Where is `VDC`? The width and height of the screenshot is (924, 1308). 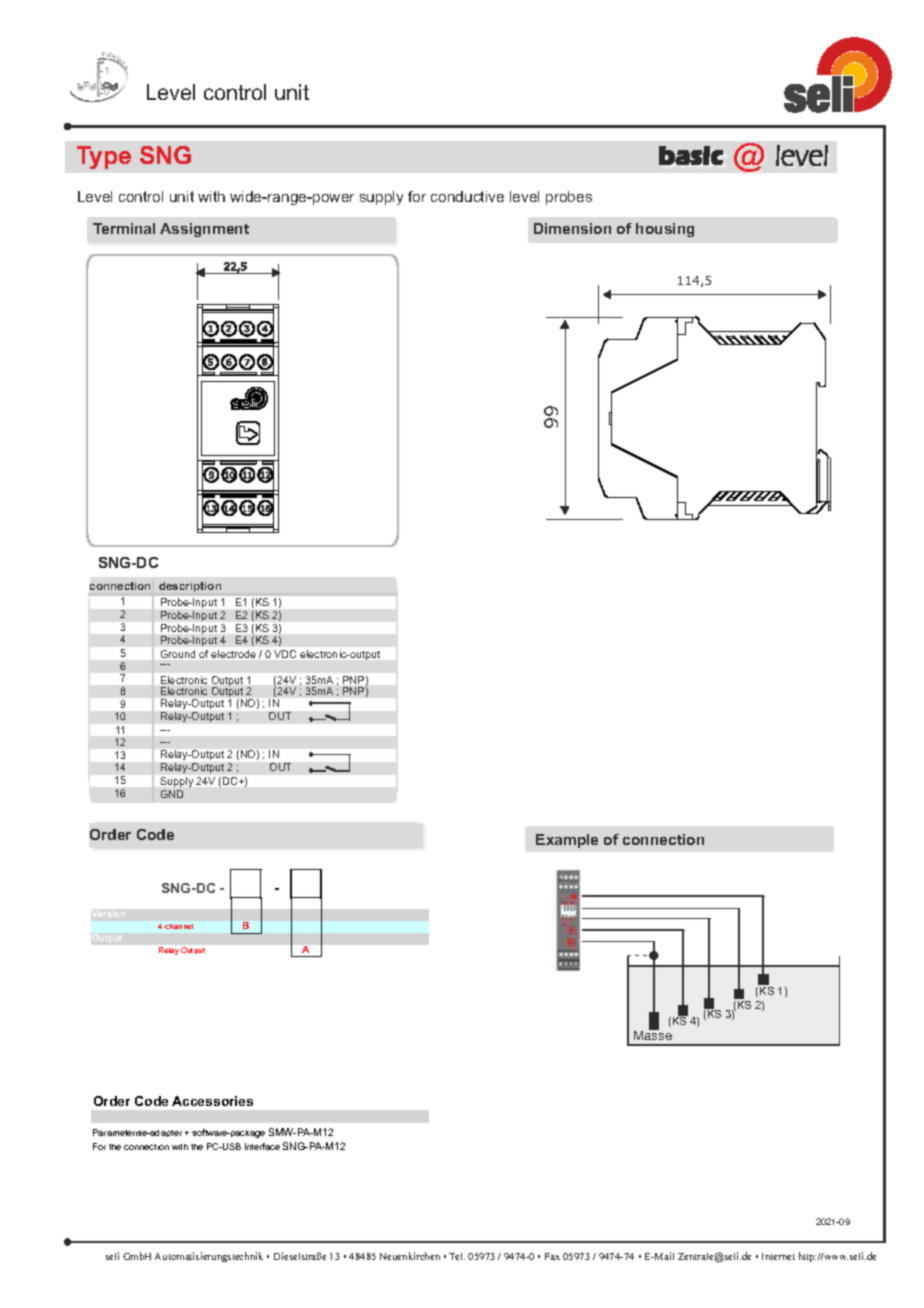
VDC is located at coordinates (285, 654).
